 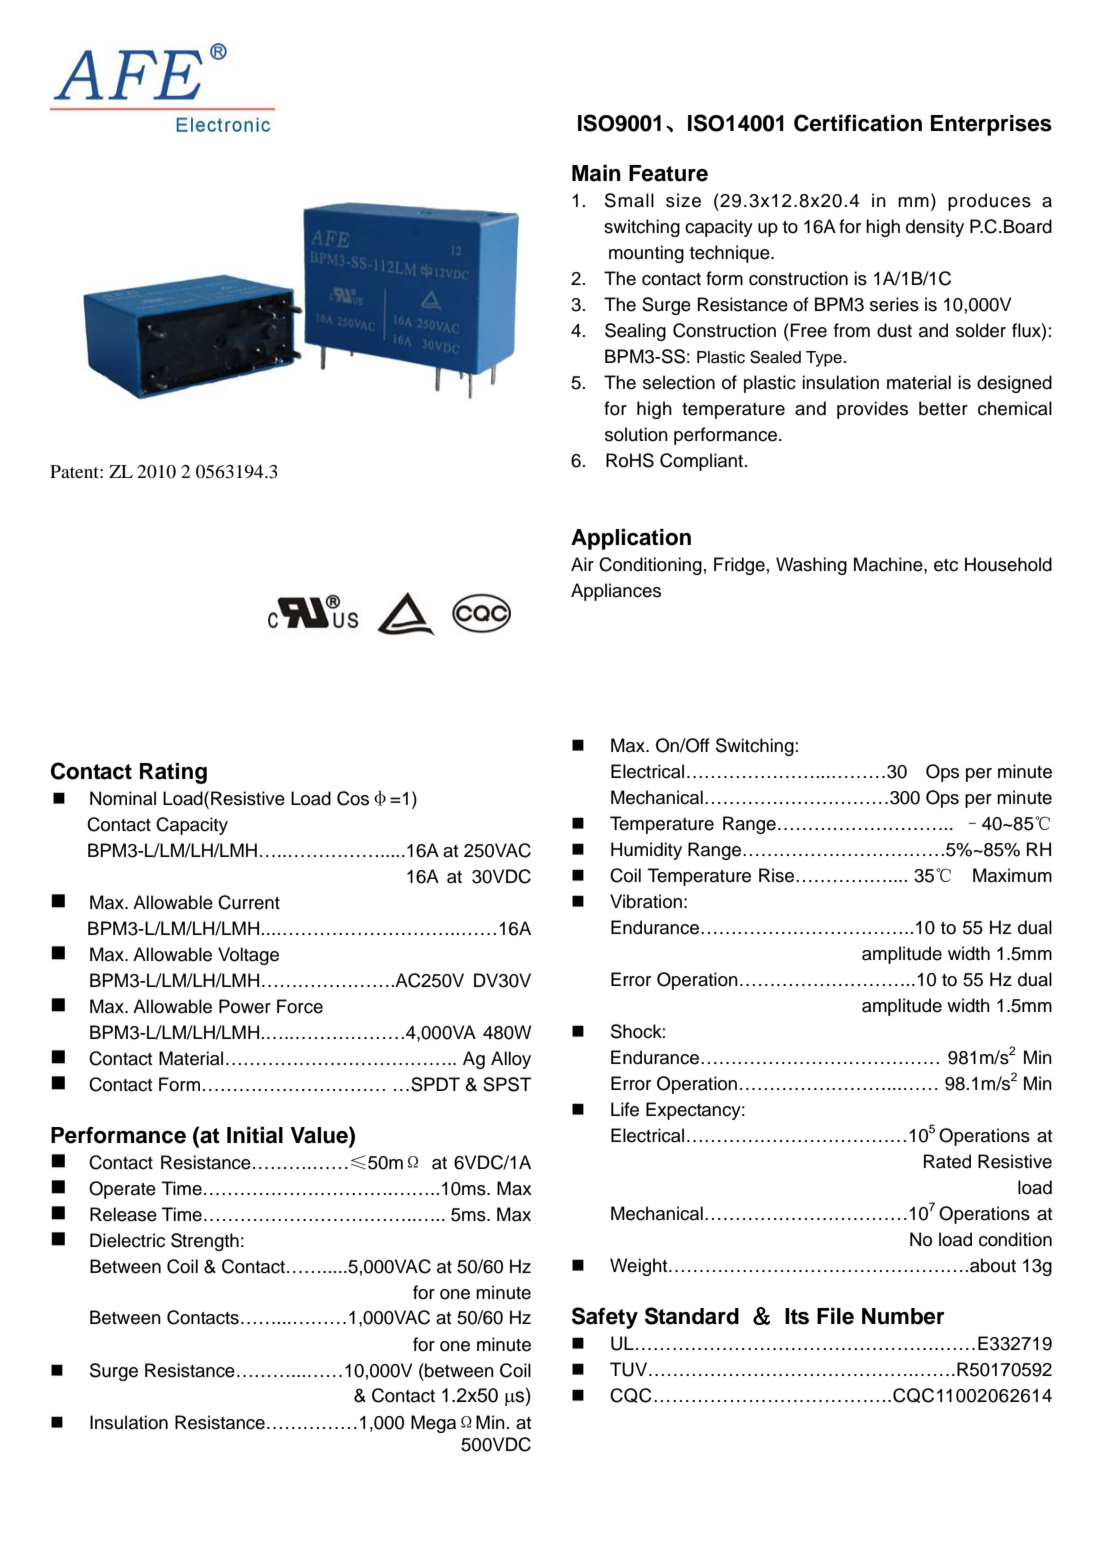 What do you see at coordinates (889, 564) in the document?
I see `Machine` at bounding box center [889, 564].
